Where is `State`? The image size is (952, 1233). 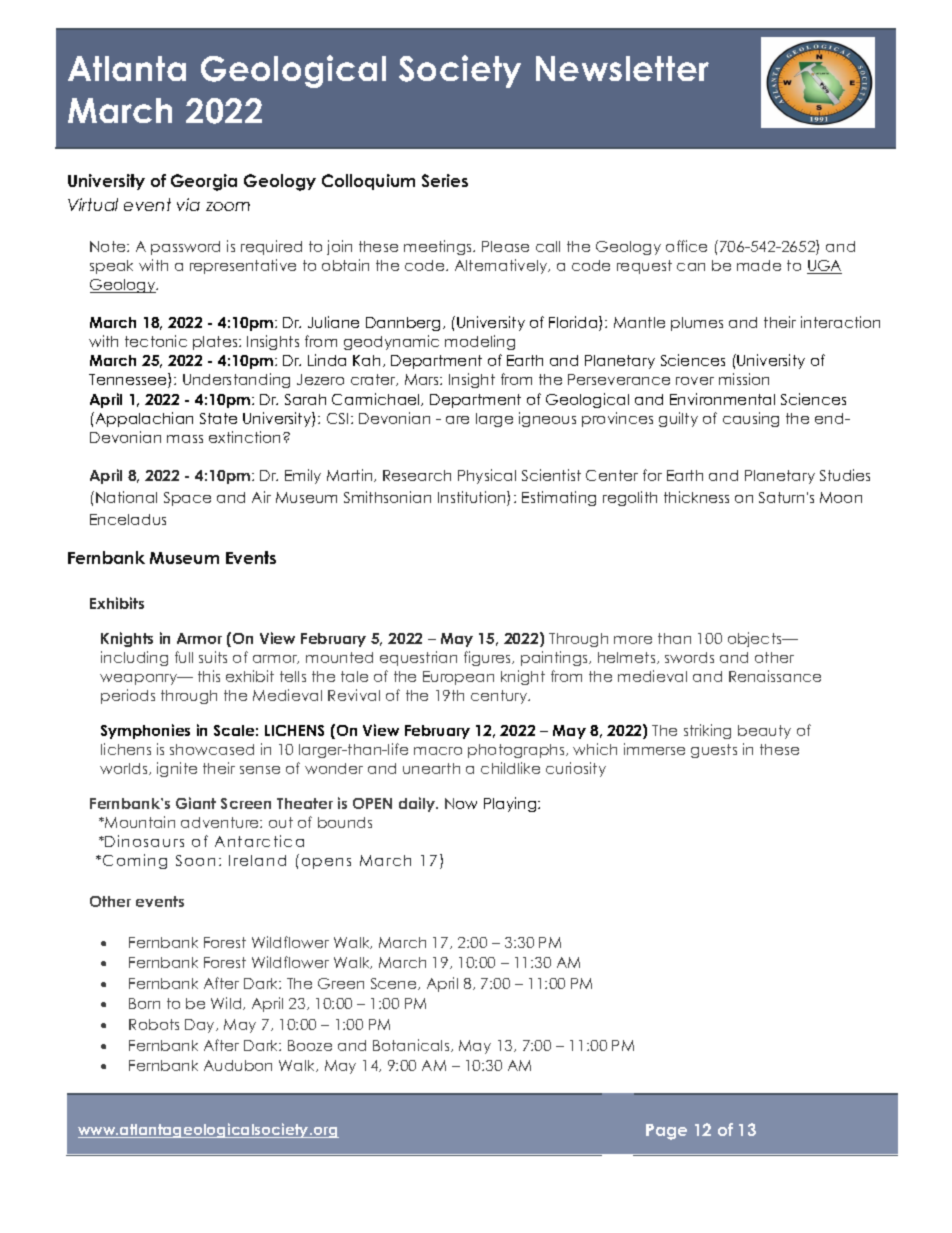 State is located at coordinates (218, 418).
